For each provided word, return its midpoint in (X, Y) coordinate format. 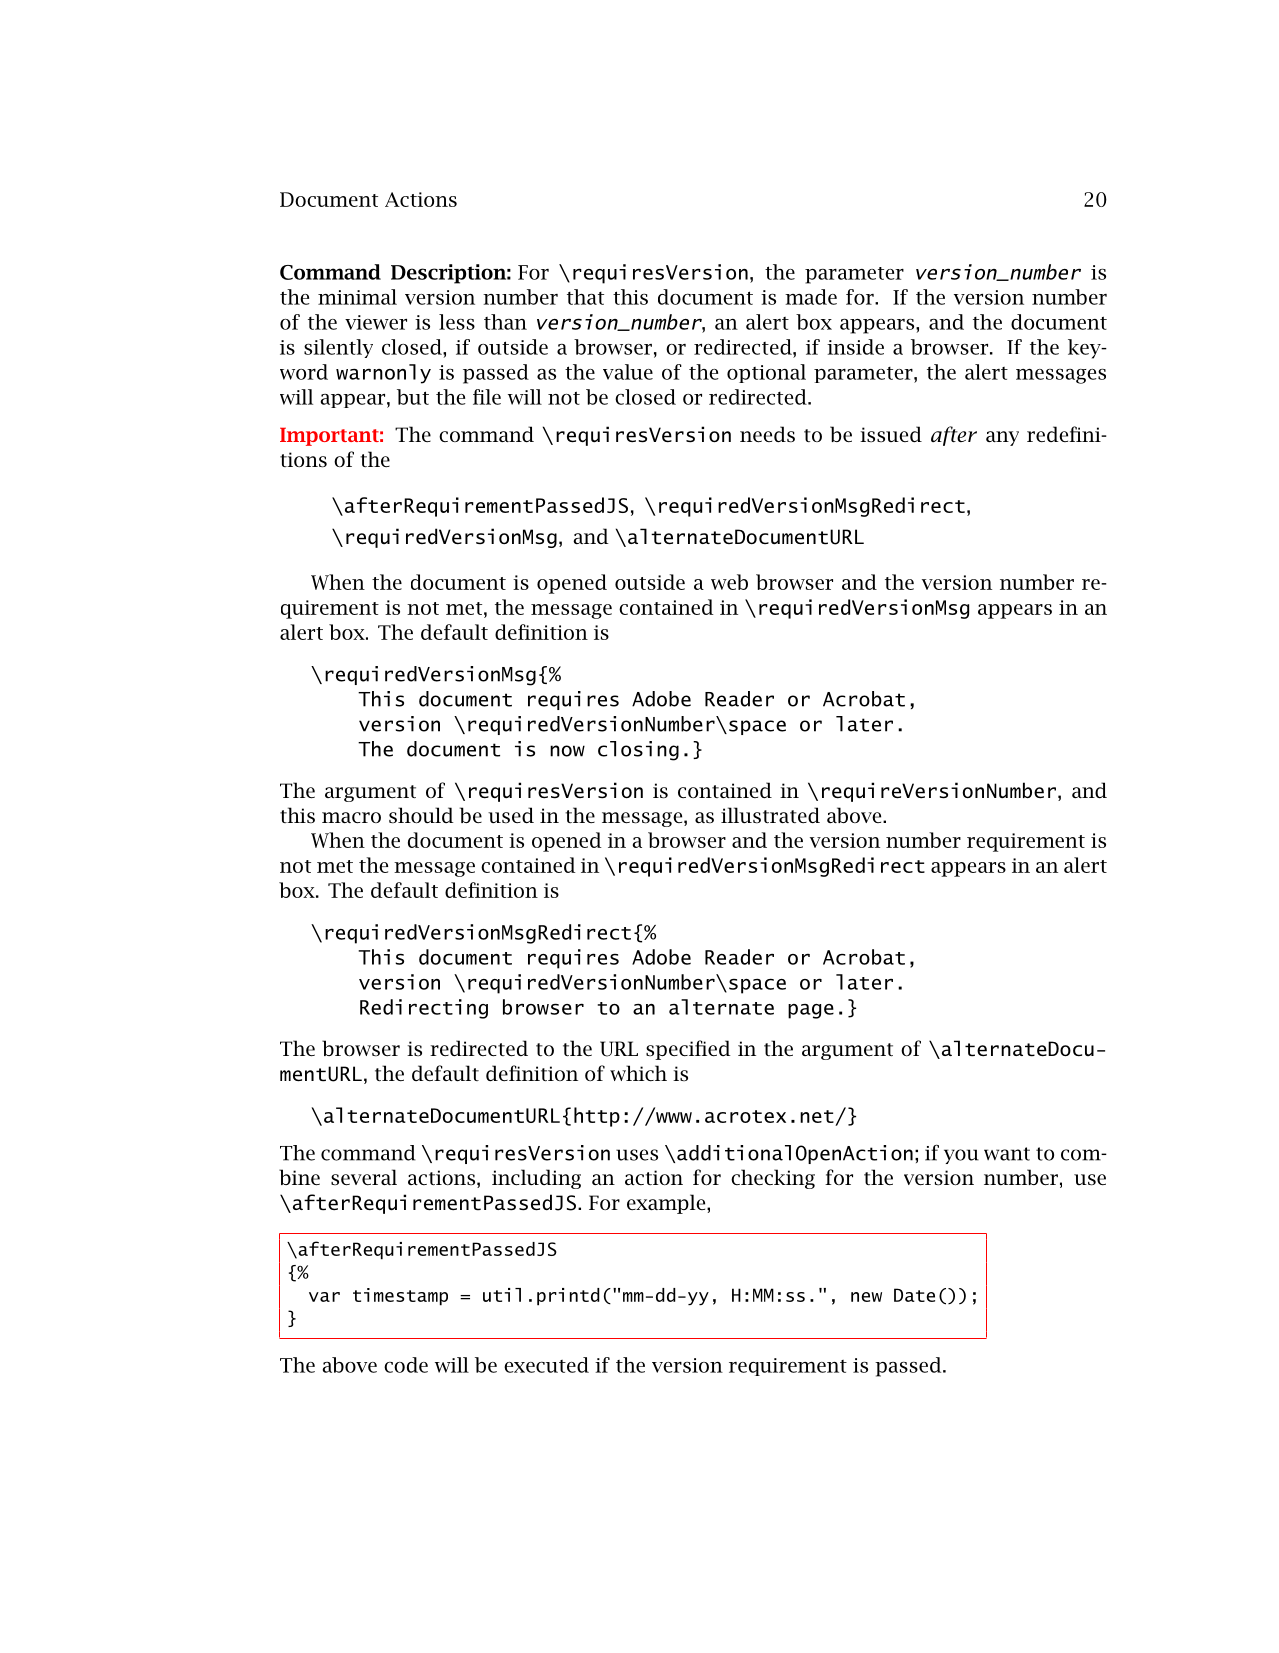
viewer (376, 322)
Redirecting (424, 1009)
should (421, 815)
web (729, 582)
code (406, 1365)
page (811, 1011)
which (638, 1073)
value (628, 372)
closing (638, 751)
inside (855, 347)
